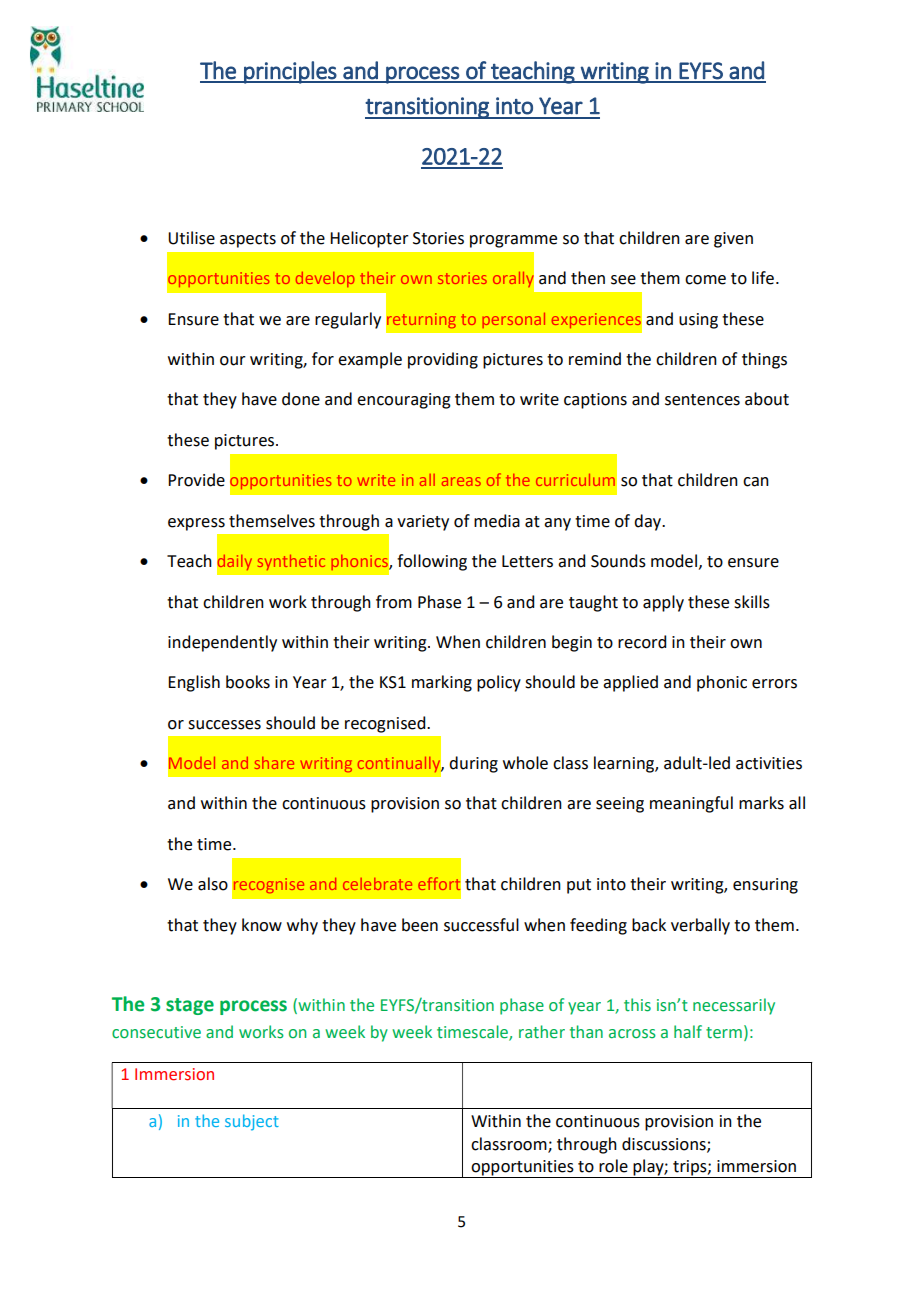 This screenshot has width=924, height=1308. Describe the element at coordinates (513, 241) in the screenshot. I see `programme` at that location.
